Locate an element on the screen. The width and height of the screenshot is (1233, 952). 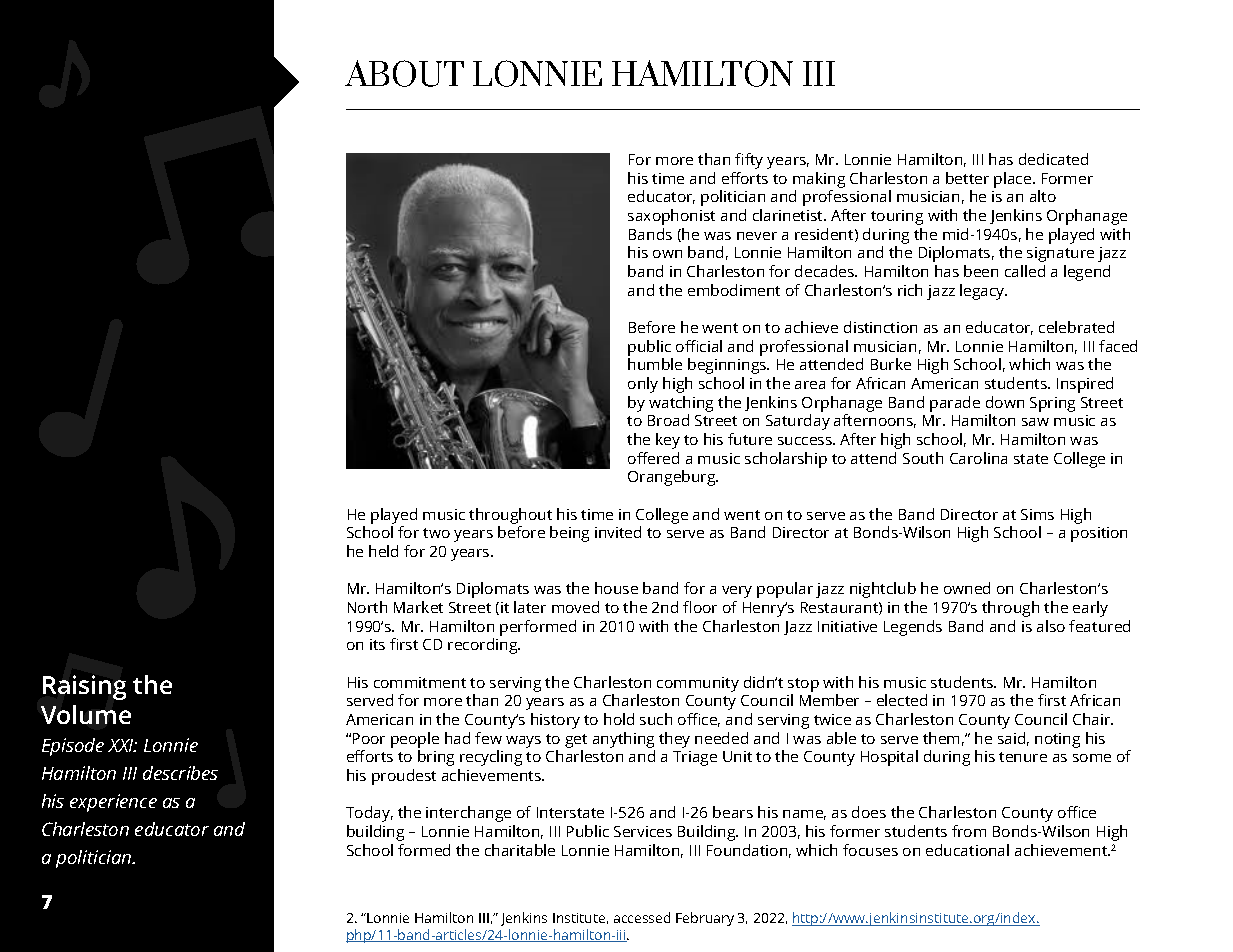
North is located at coordinates (367, 607).
